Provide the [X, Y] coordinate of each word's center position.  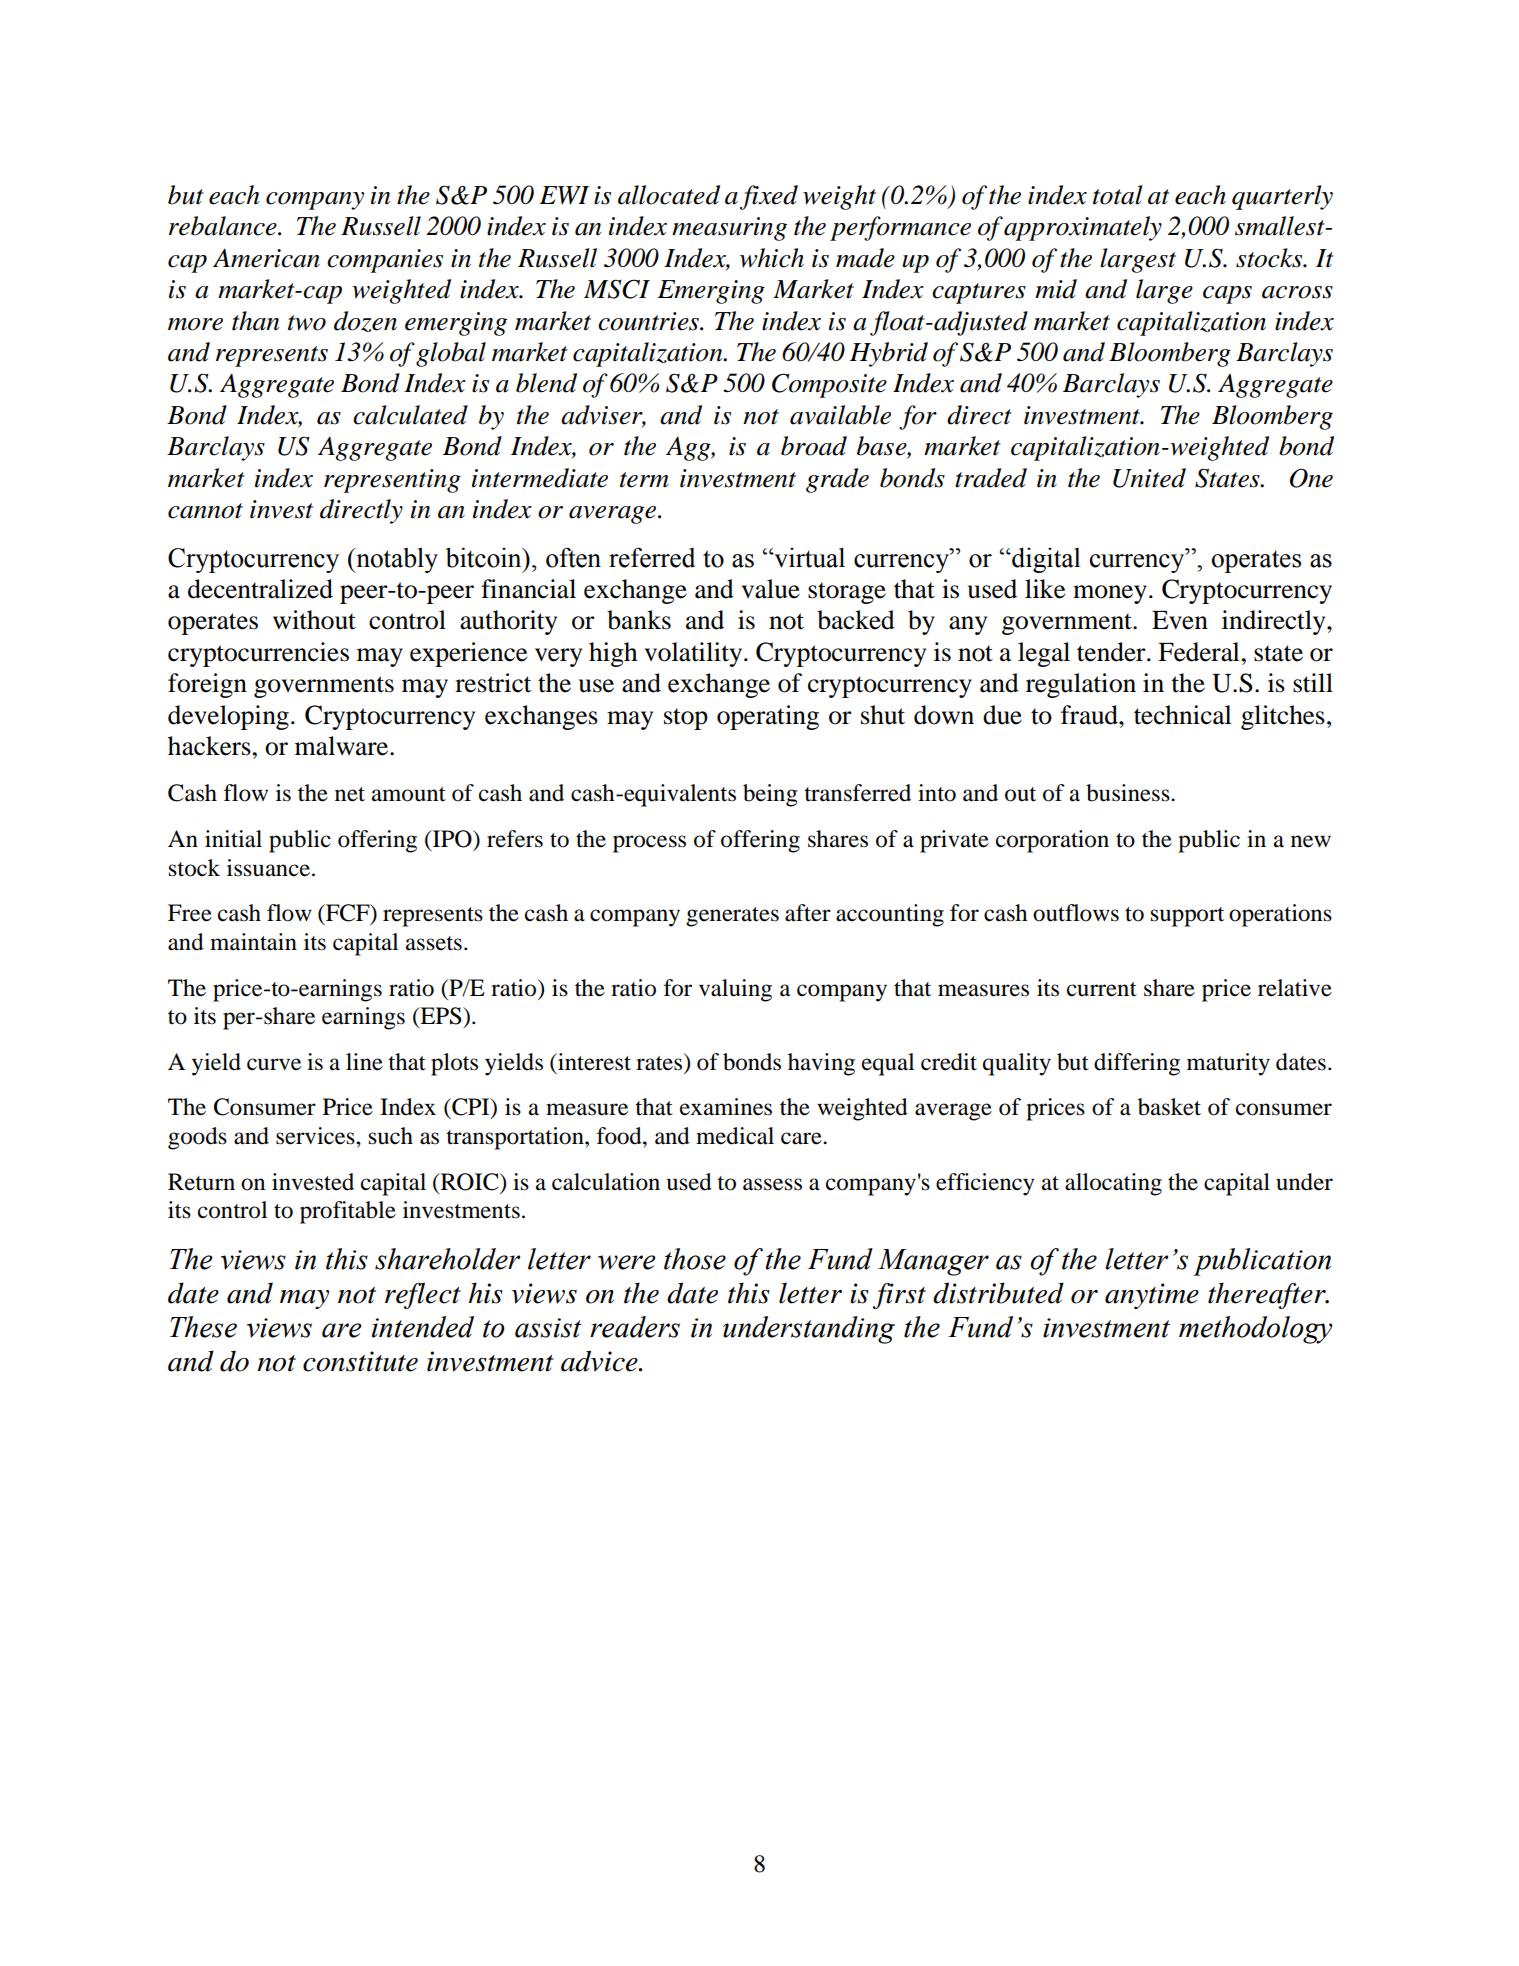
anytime [1152, 1296]
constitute [360, 1361]
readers [635, 1327]
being [770, 795]
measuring [729, 229]
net [350, 794]
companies [385, 261]
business [1129, 793]
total [1118, 195]
